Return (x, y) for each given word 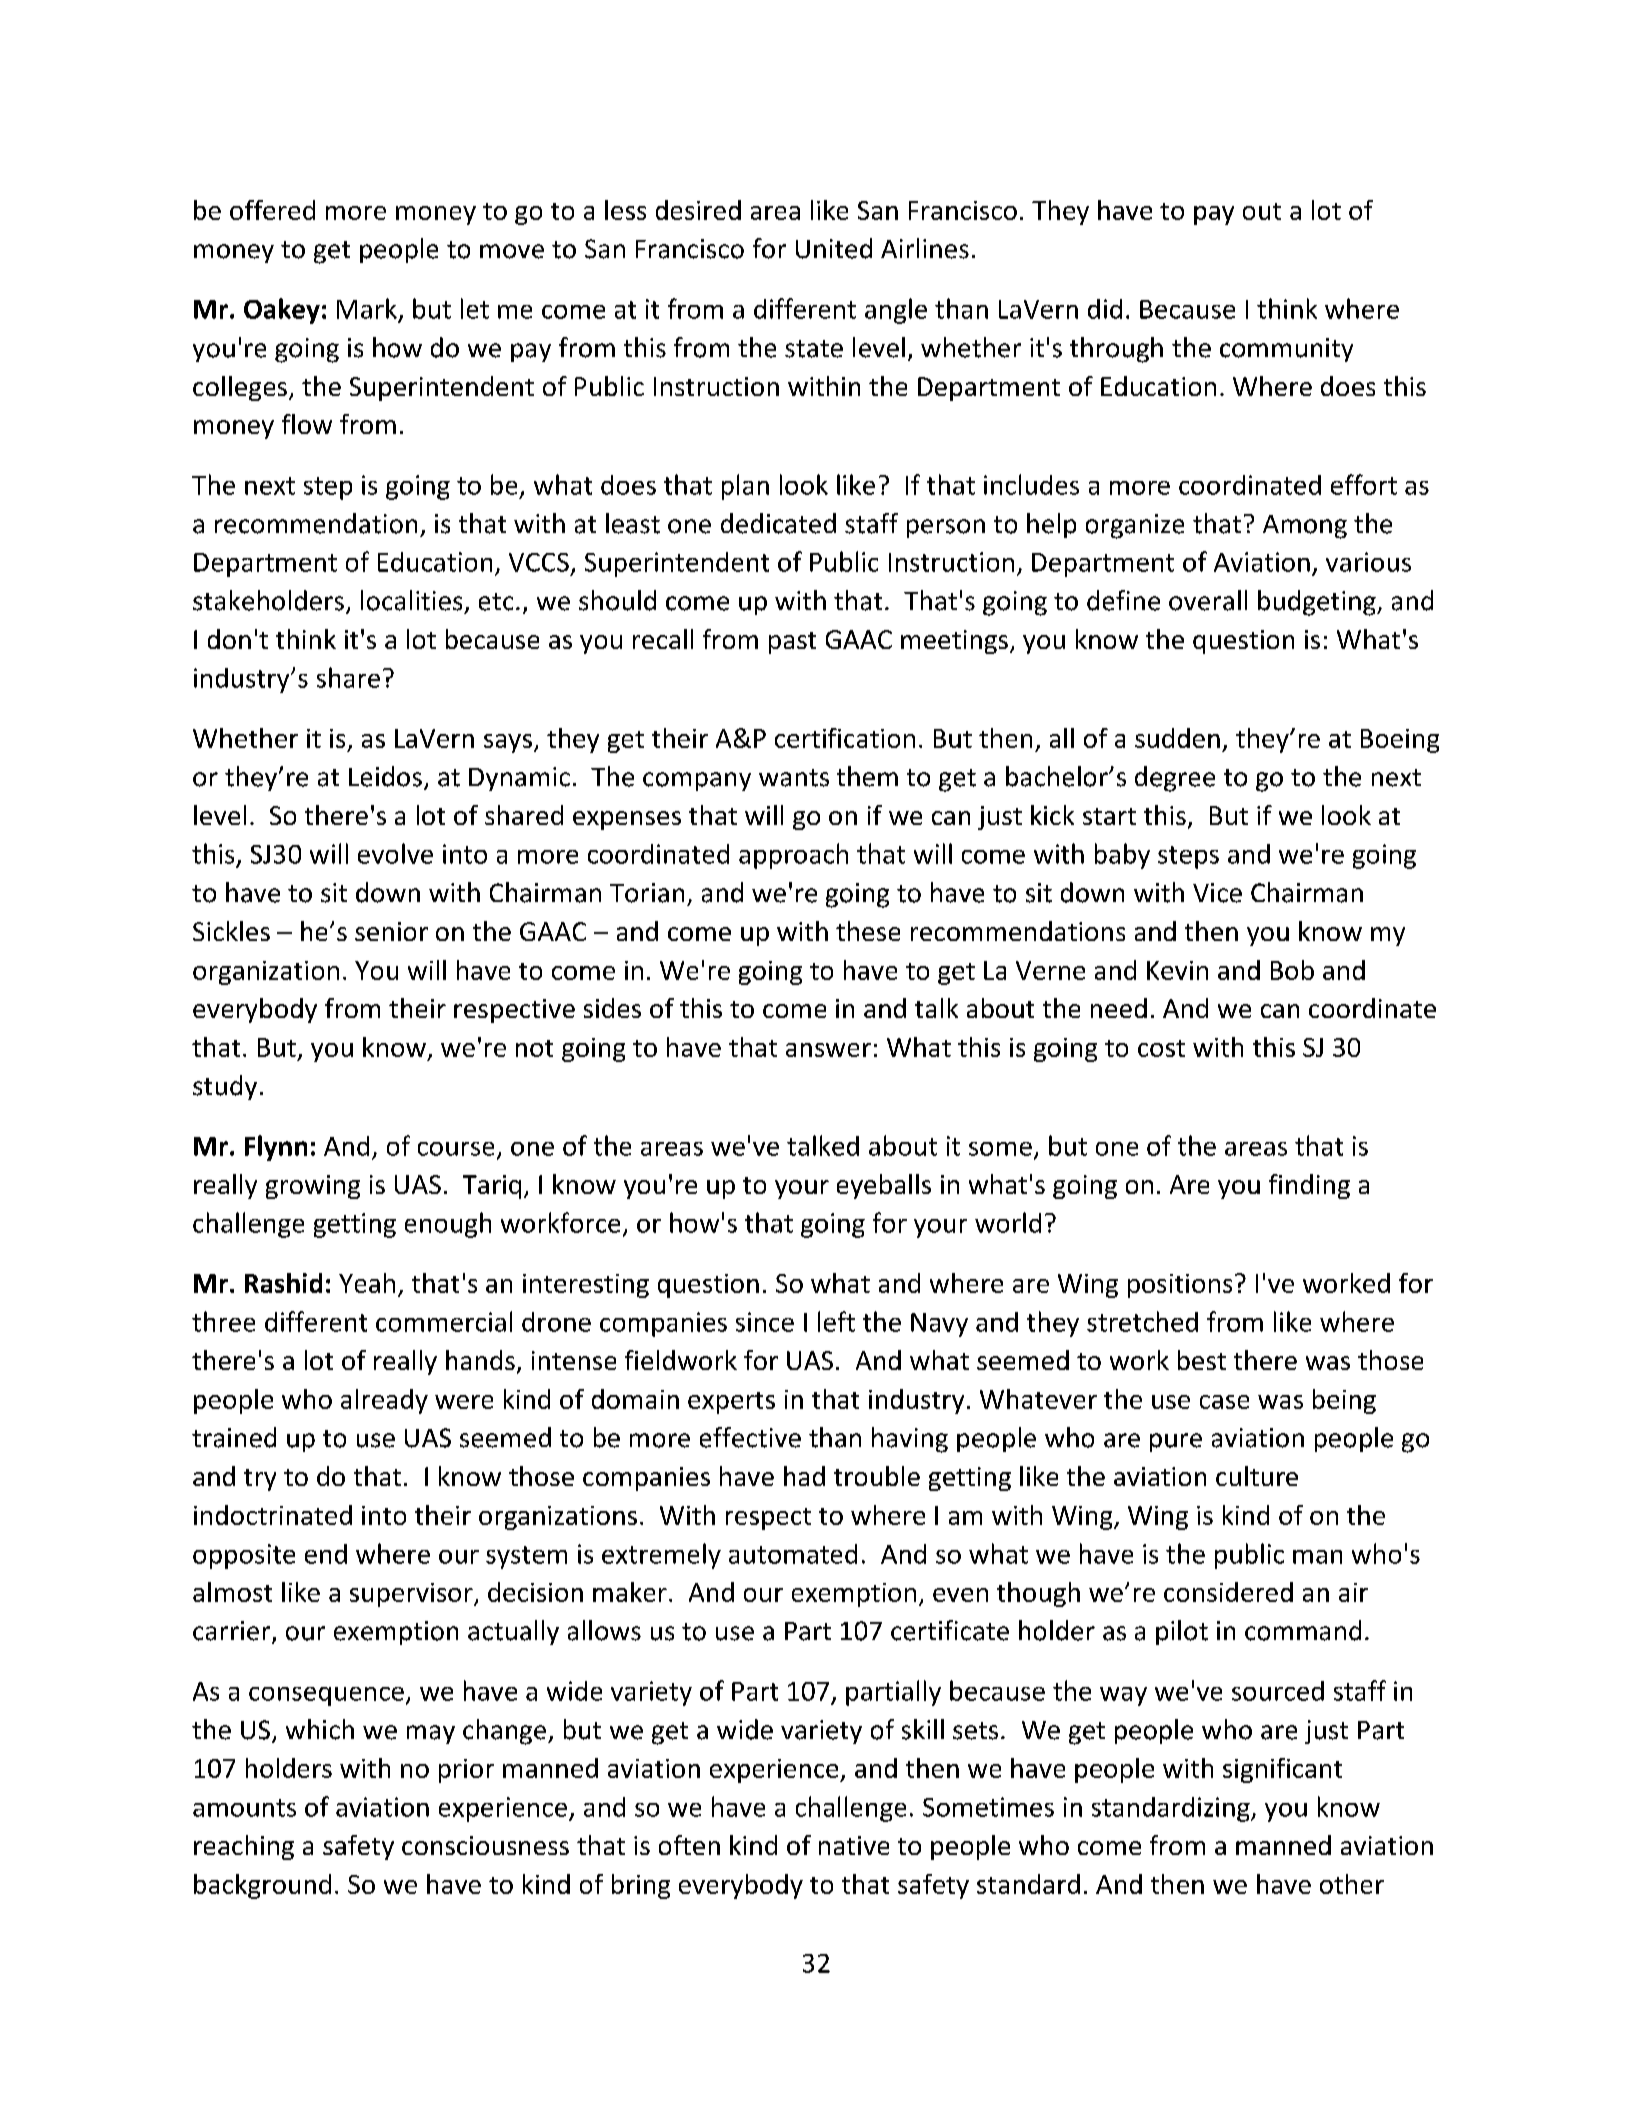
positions (1180, 1286)
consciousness (485, 1845)
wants (794, 778)
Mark (367, 308)
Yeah (367, 1283)
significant (1282, 1770)
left (836, 1321)
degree (1175, 779)
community (1286, 350)
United (834, 248)
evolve (395, 853)
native (854, 1845)
